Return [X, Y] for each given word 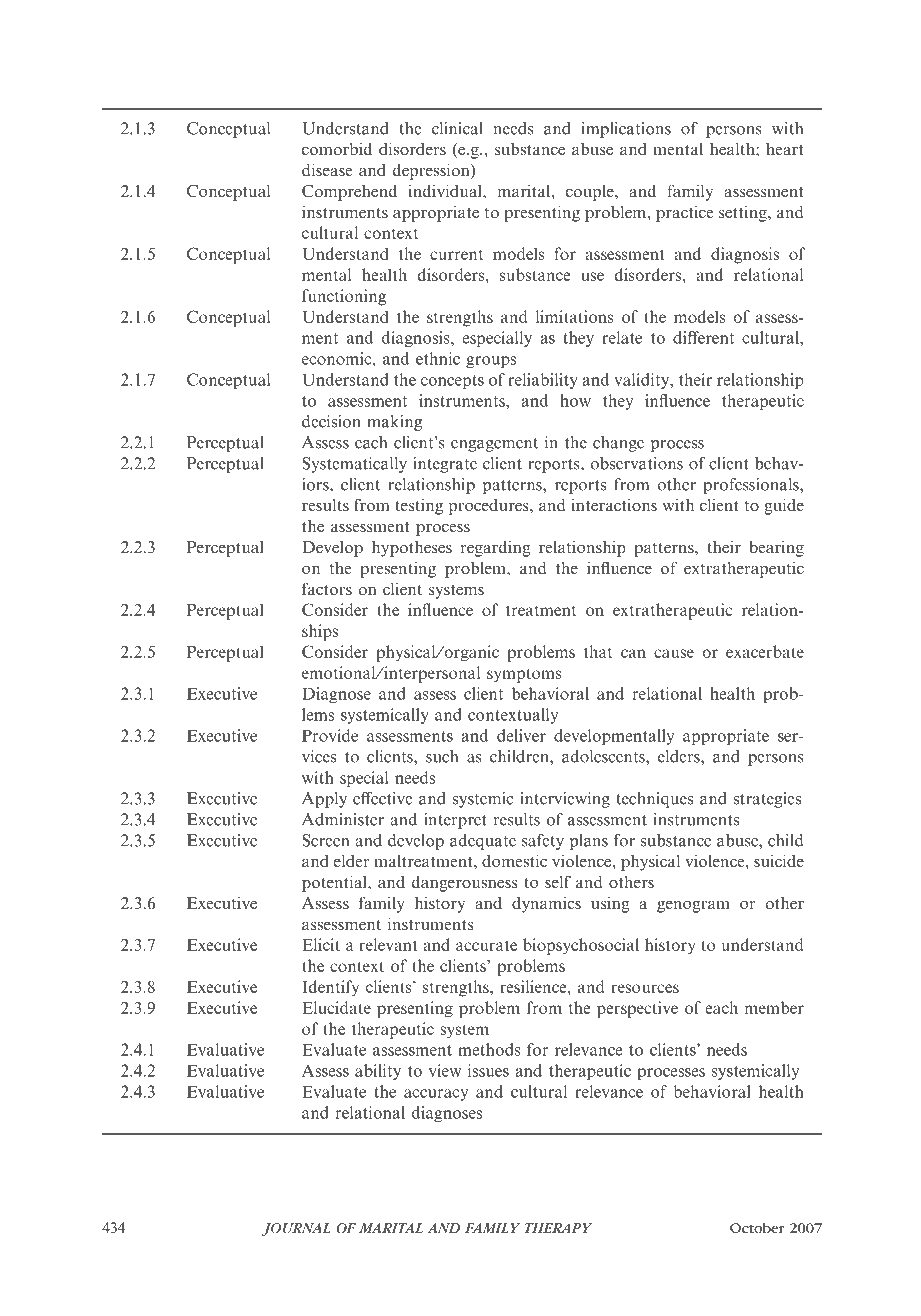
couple [591, 192]
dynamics [546, 904]
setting [744, 213]
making [395, 423]
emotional [340, 672]
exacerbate [765, 651]
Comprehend [349, 192]
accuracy [436, 1095]
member [774, 1007]
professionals [752, 486]
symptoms [524, 675]
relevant [388, 944]
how [575, 400]
